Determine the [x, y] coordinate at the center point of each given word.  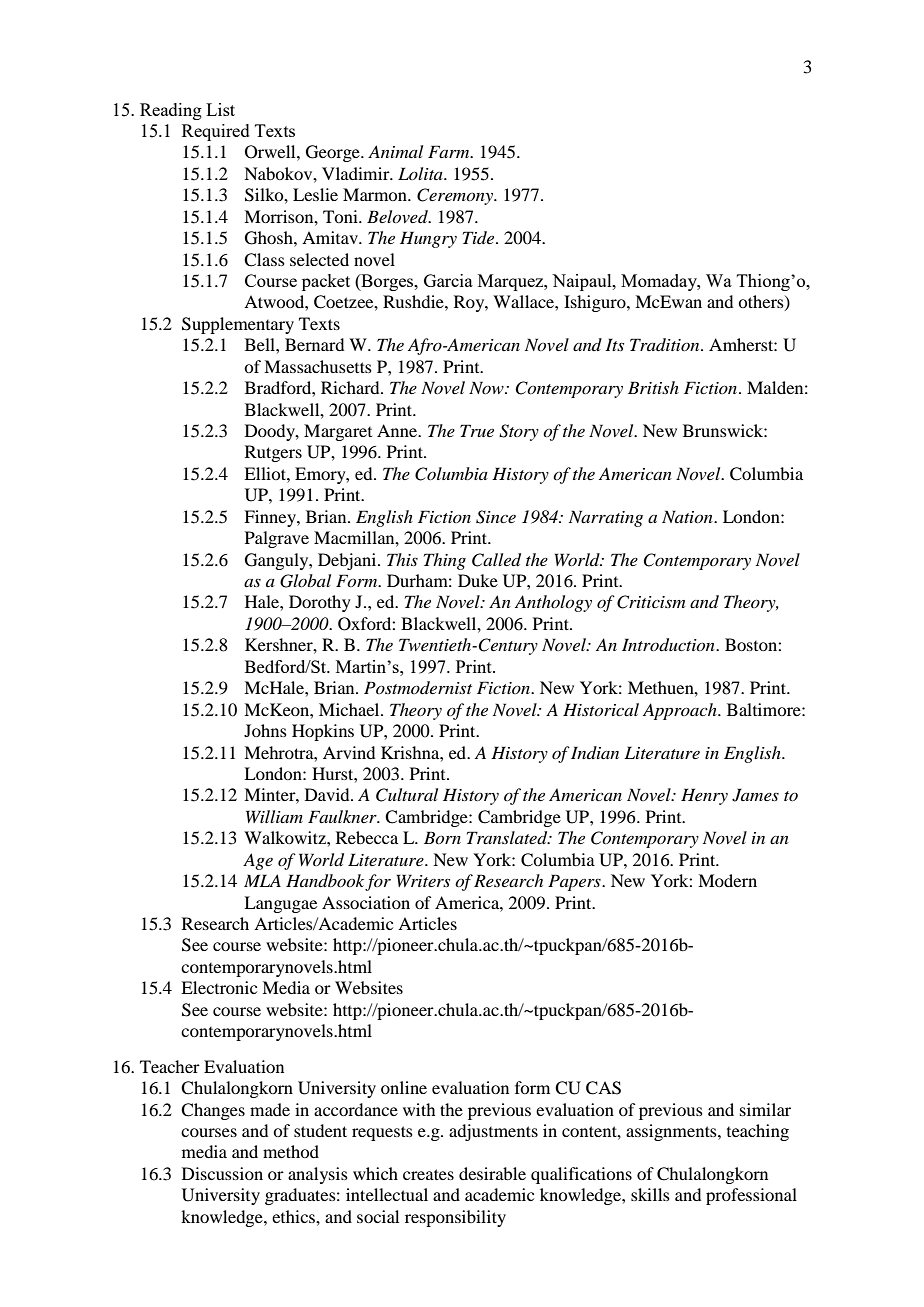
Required [216, 132]
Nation [688, 516]
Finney [271, 518]
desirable [492, 1173]
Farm [450, 151]
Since [496, 517]
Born [442, 837]
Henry [704, 796]
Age [258, 861]
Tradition [666, 344]
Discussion [222, 1173]
